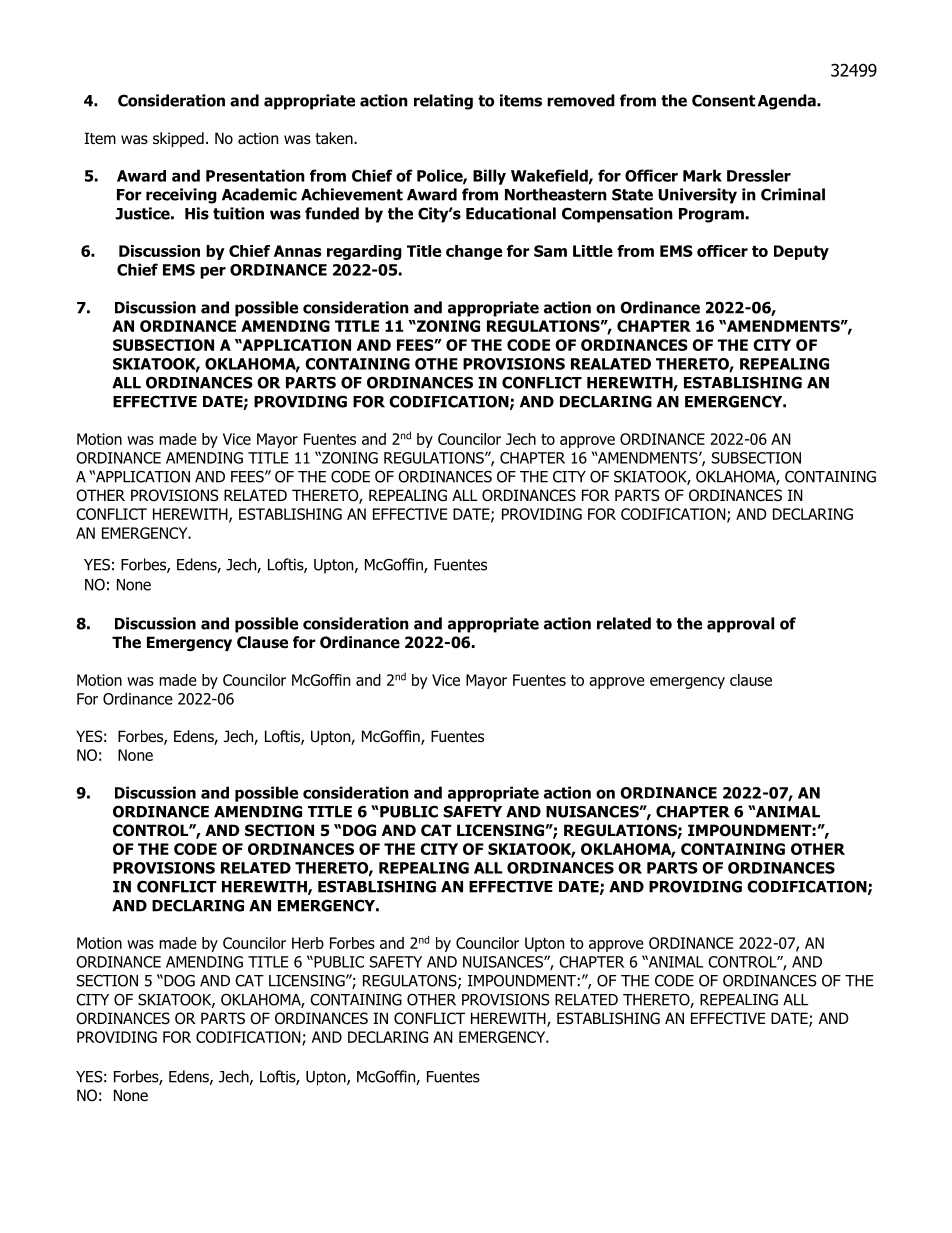 This screenshot has height=1233, width=952. Describe the element at coordinates (702, 175) in the screenshot. I see `Mark` at that location.
